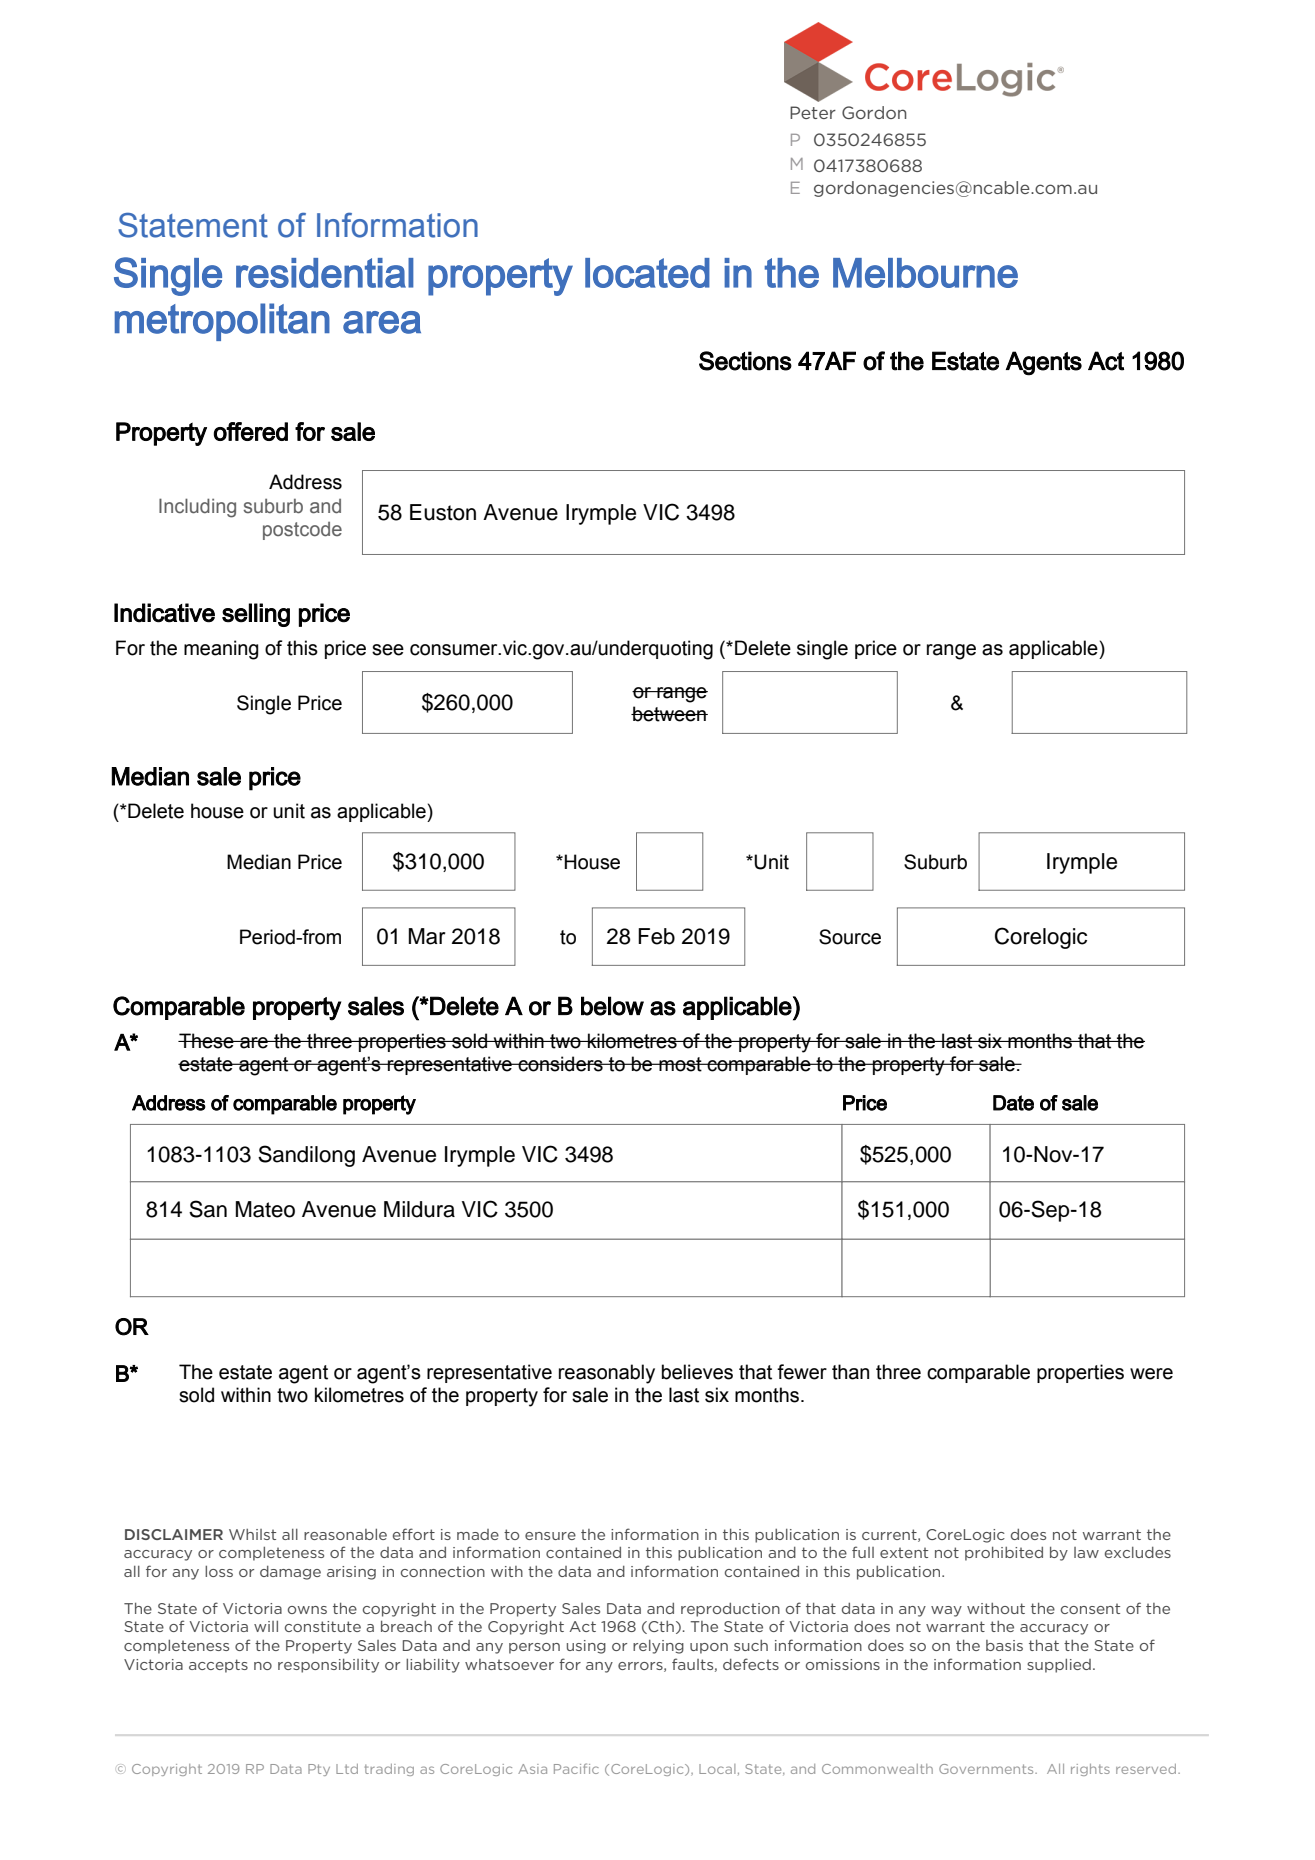  What do you see at coordinates (207, 1041) in the screenshot?
I see `These` at bounding box center [207, 1041].
